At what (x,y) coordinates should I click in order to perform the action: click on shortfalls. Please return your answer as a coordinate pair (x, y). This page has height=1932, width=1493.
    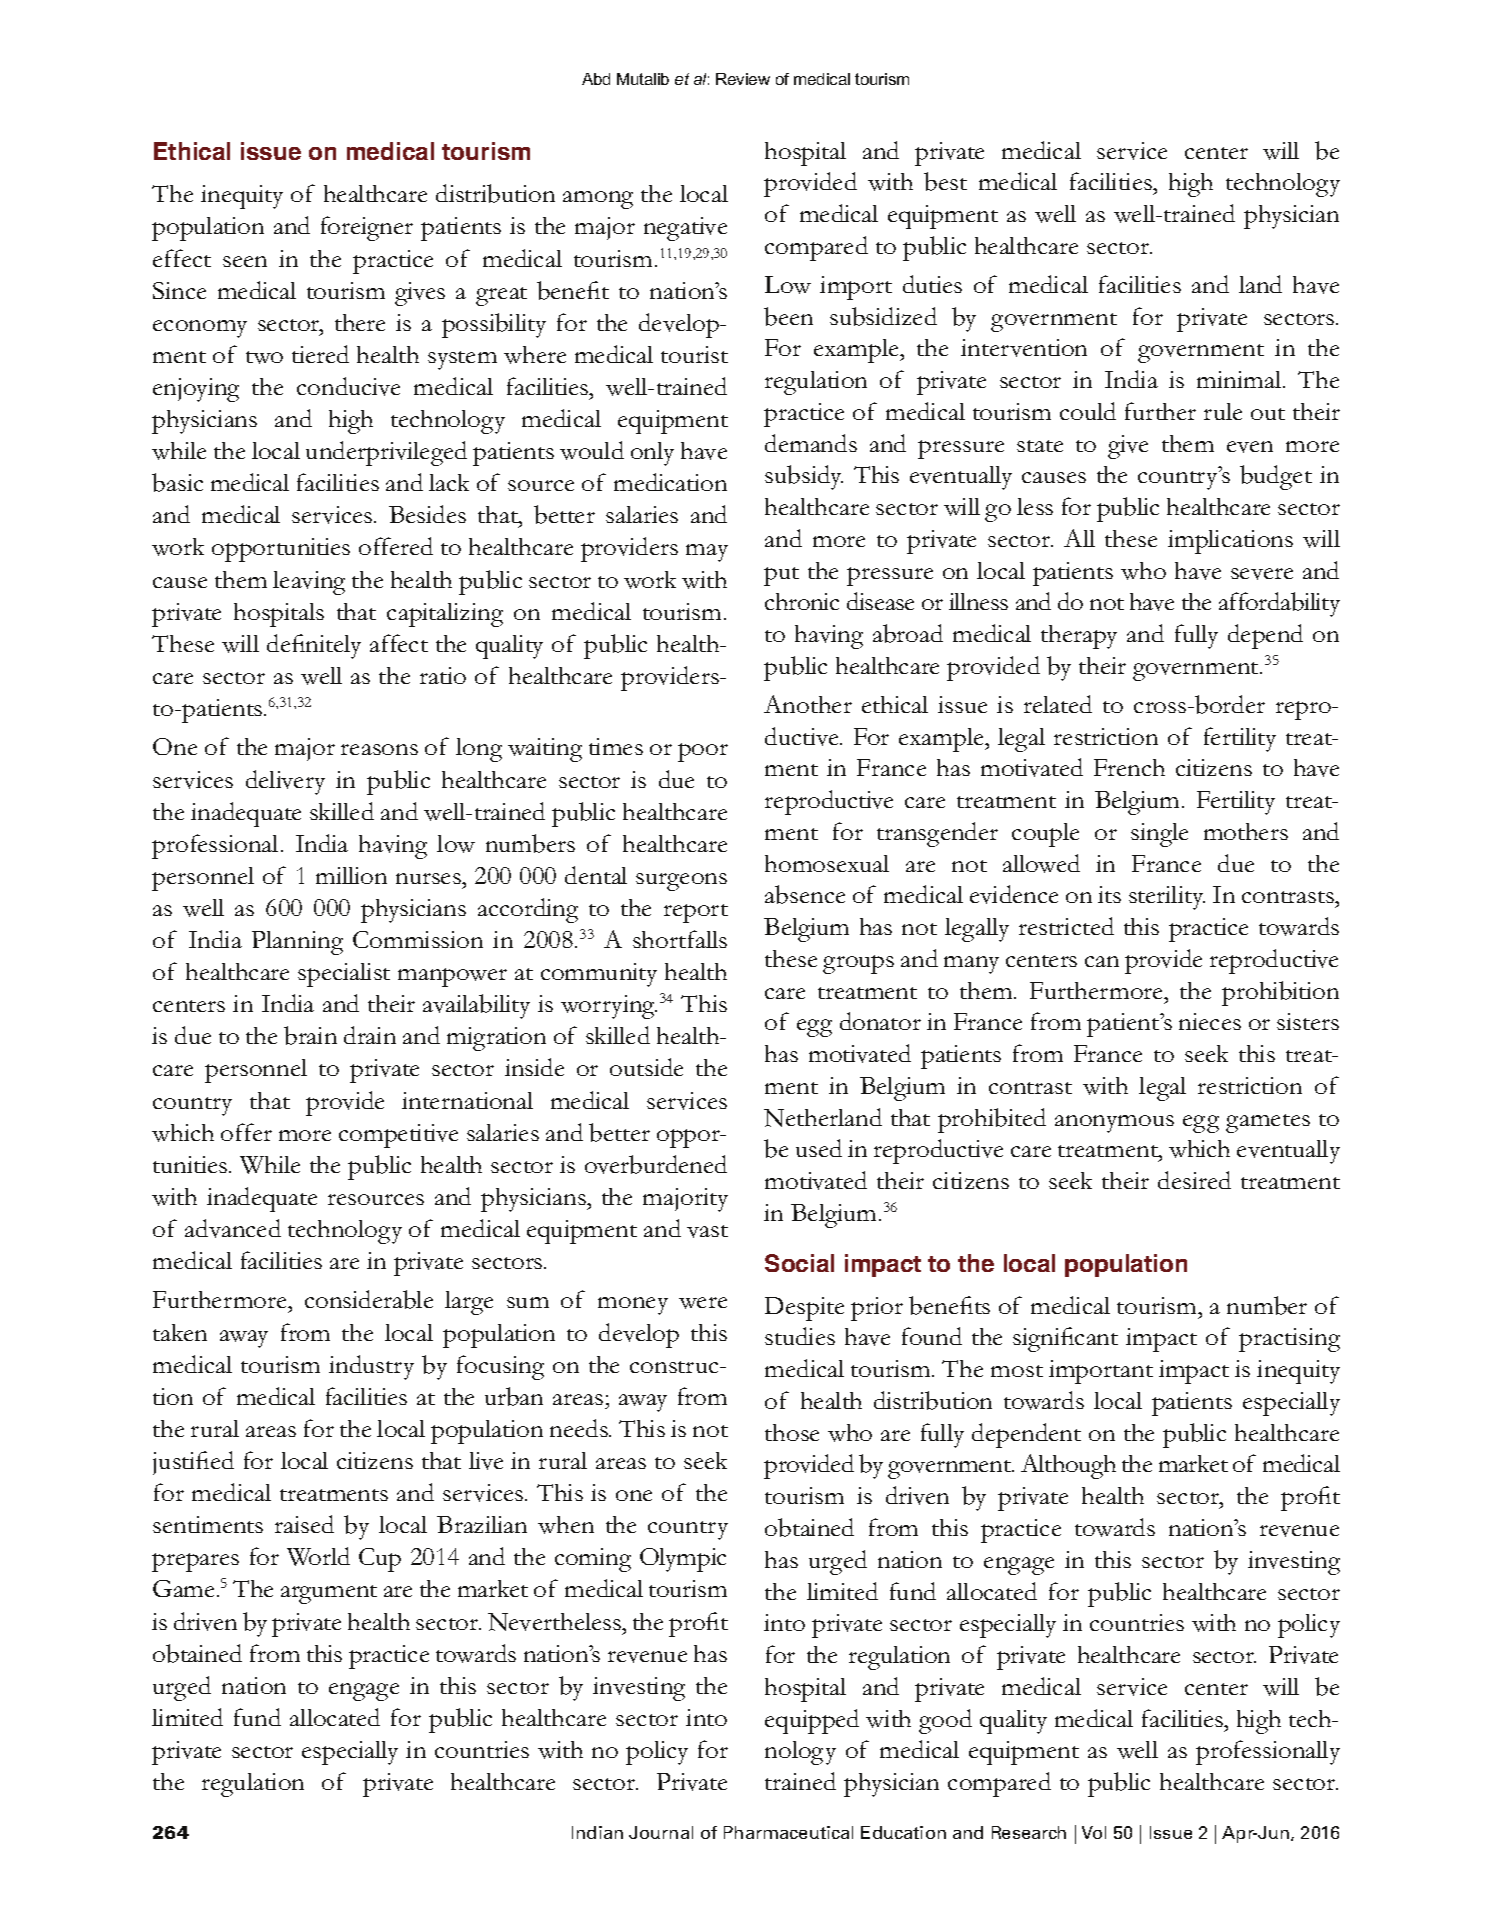
    Looking at the image, I should click on (680, 939).
